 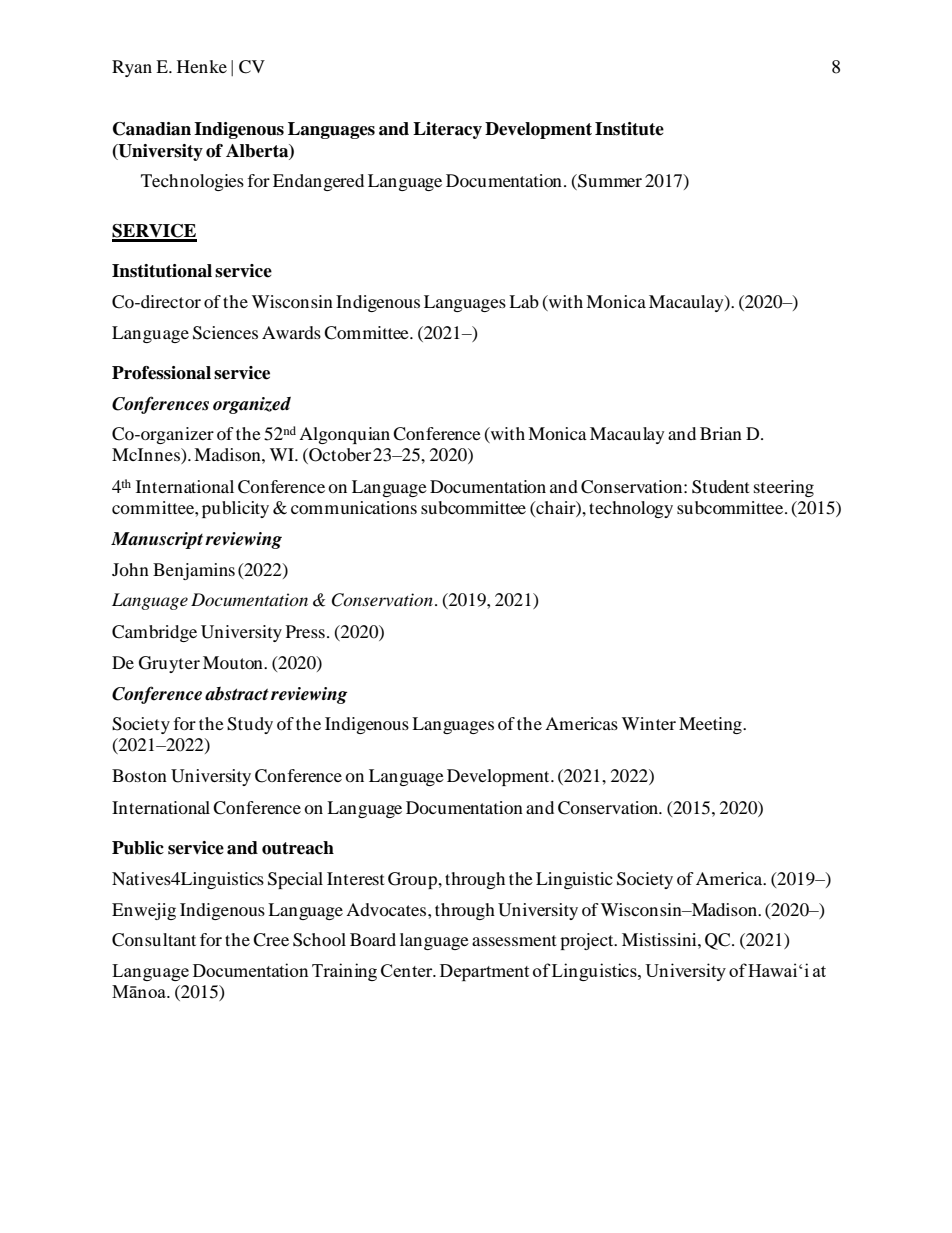 What do you see at coordinates (629, 129) in the screenshot?
I see `Institute` at bounding box center [629, 129].
